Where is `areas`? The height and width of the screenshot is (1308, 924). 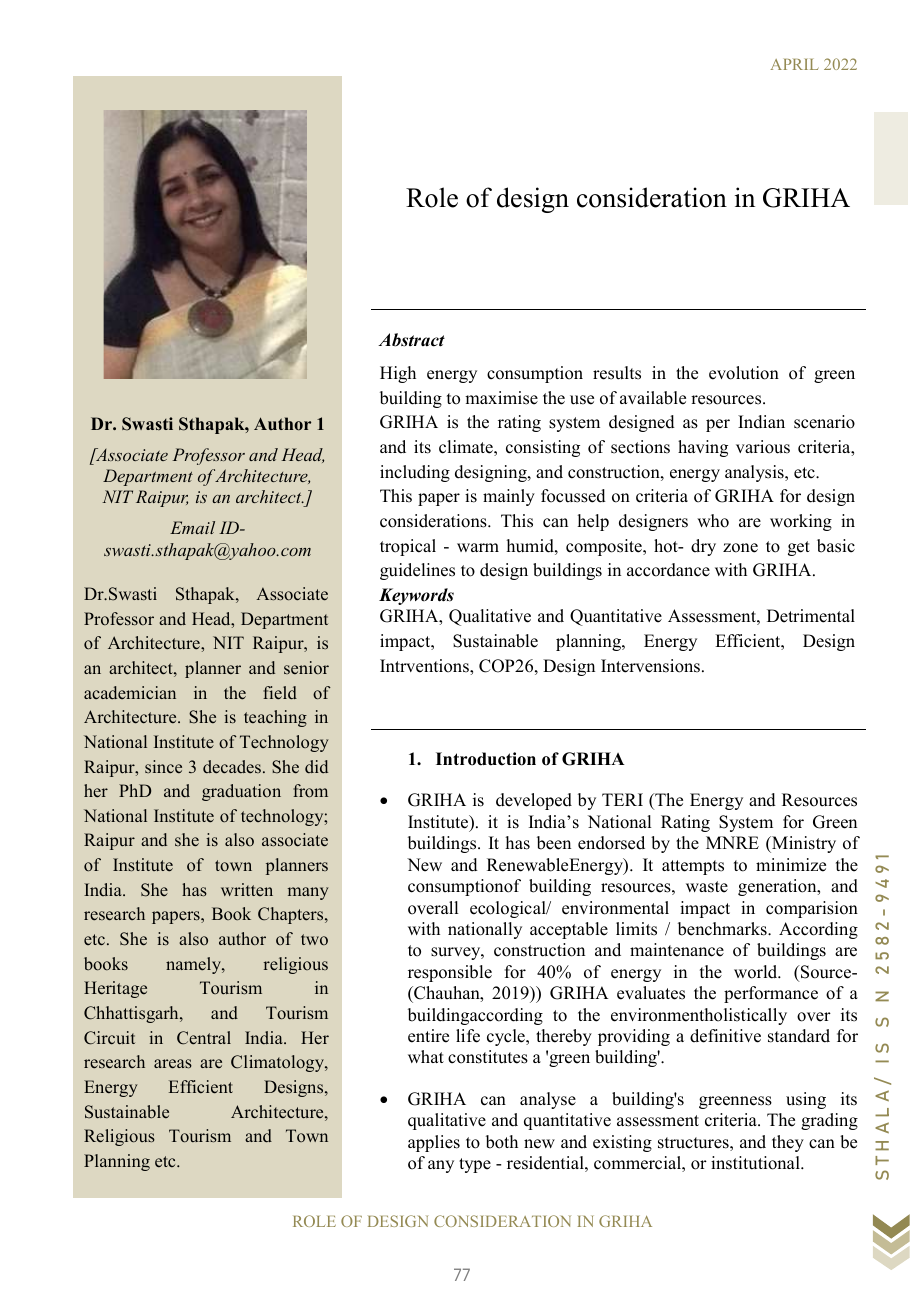
areas is located at coordinates (173, 1064).
